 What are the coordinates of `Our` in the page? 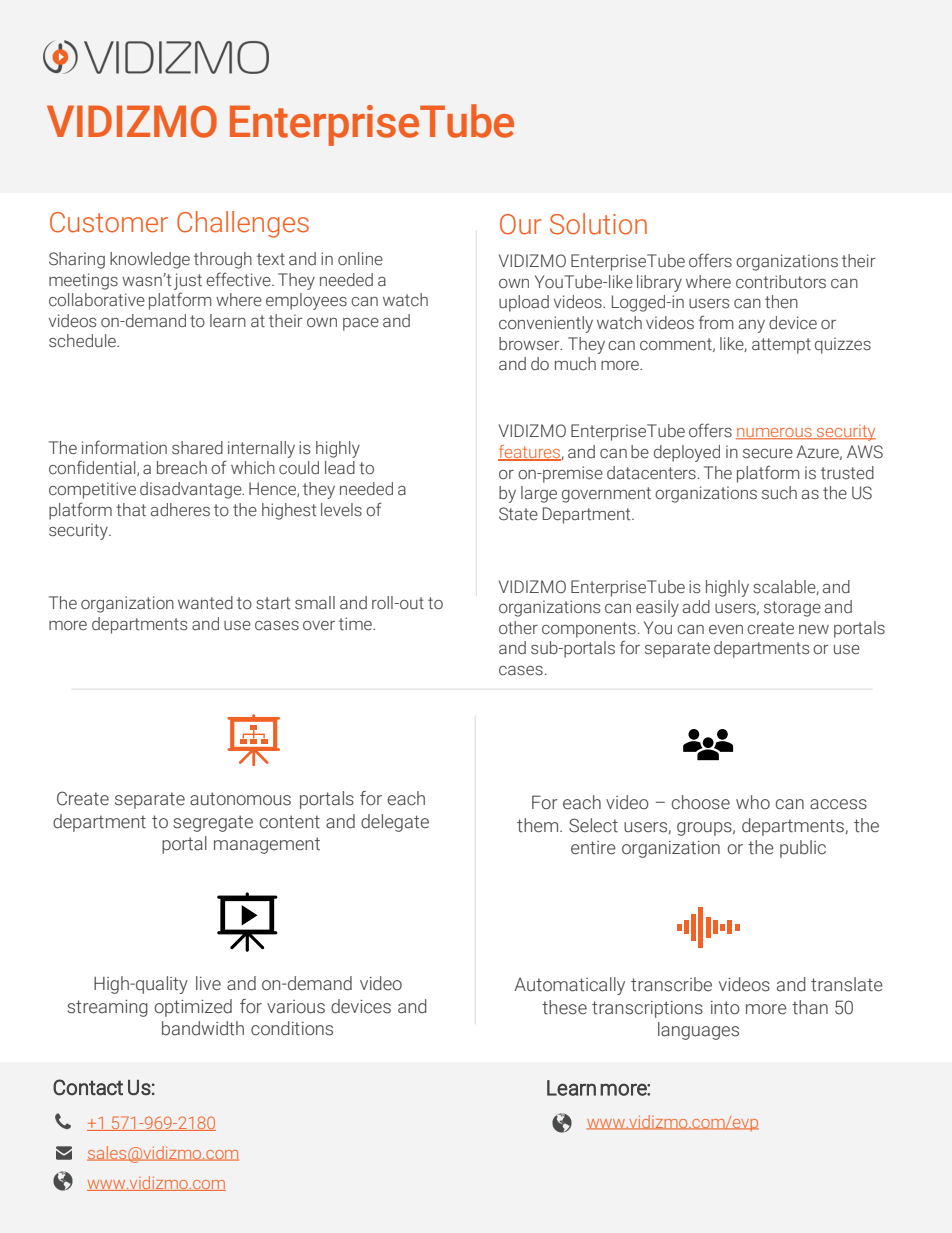 It's located at (520, 224).
